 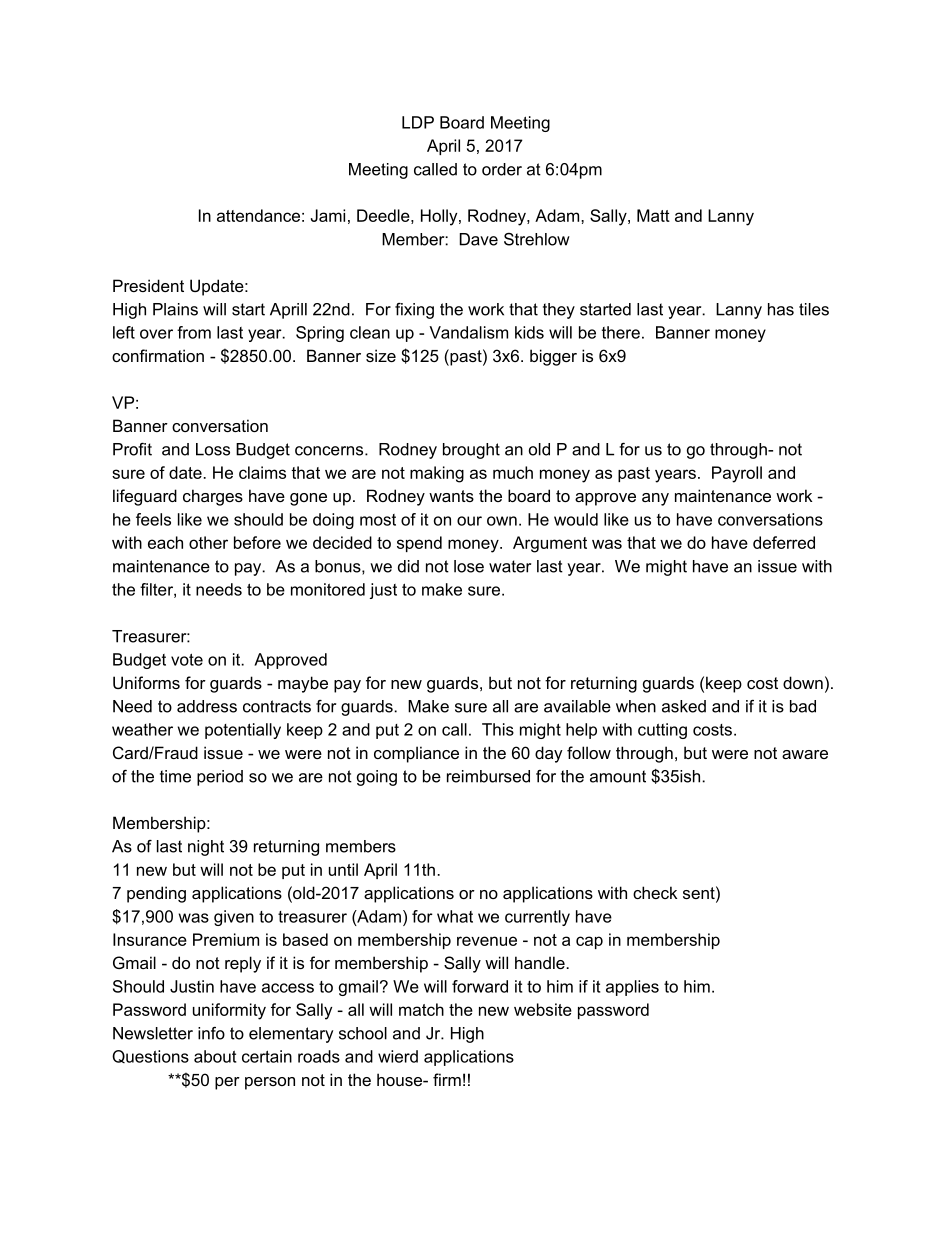 What do you see at coordinates (784, 542) in the page?
I see `deferred` at bounding box center [784, 542].
